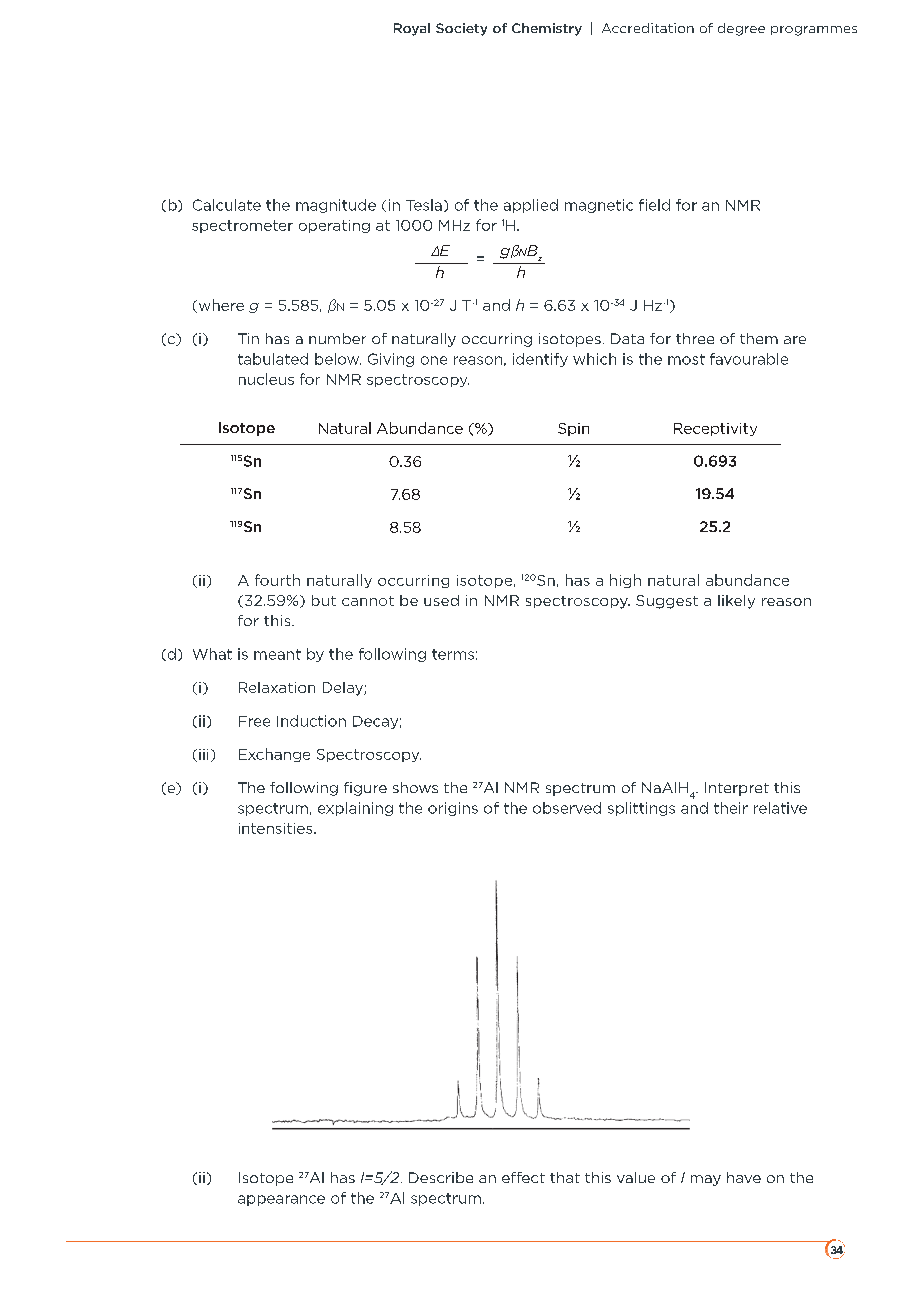 The width and height of the document is (924, 1308). Describe the element at coordinates (412, 29) in the document. I see `Royal` at that location.
